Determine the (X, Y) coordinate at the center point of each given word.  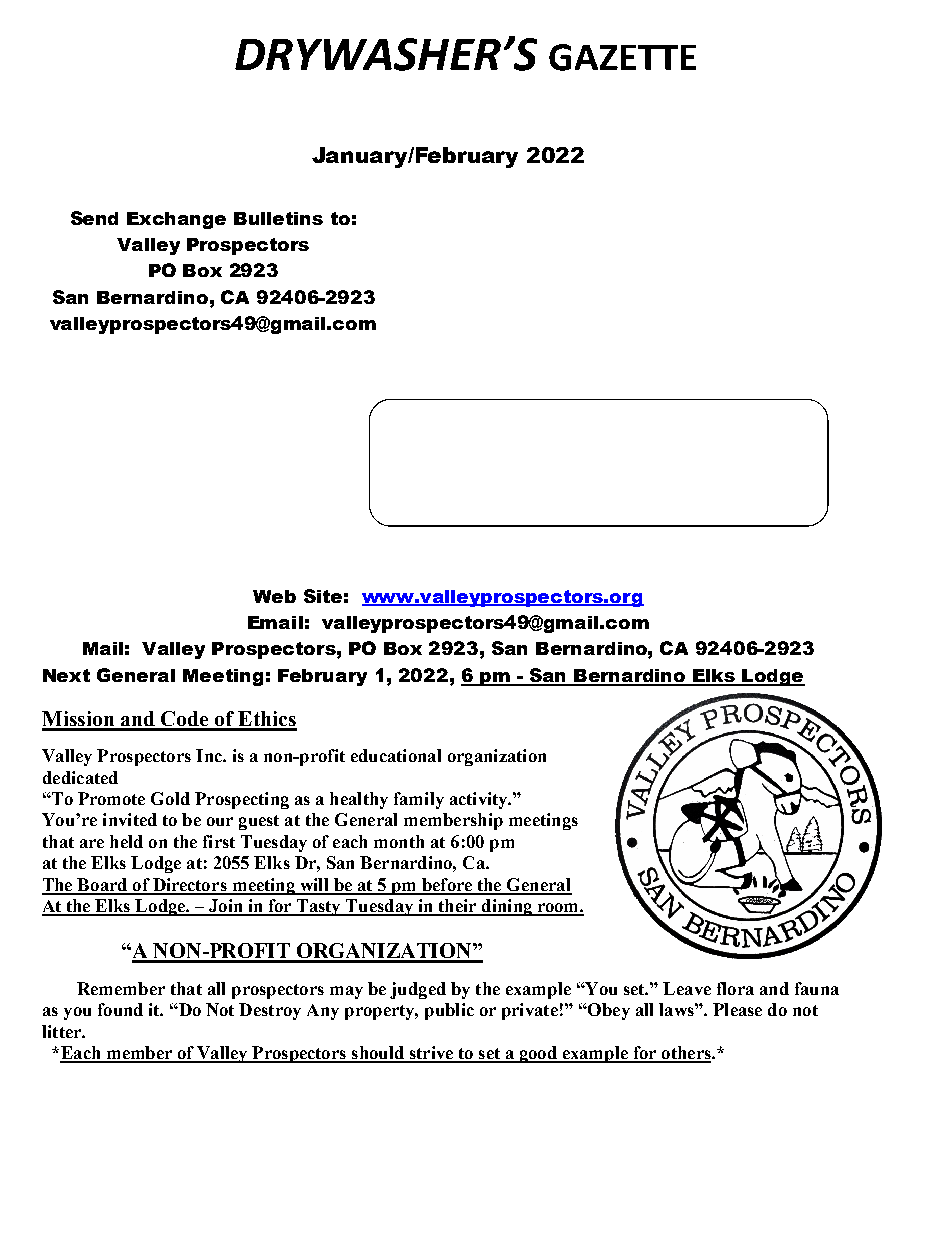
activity (480, 800)
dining (507, 907)
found (120, 1009)
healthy (359, 800)
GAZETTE (622, 57)
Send (94, 218)
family (419, 800)
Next (66, 675)
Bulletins (278, 218)
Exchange (176, 220)
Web (274, 596)
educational (396, 755)
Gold (170, 798)
